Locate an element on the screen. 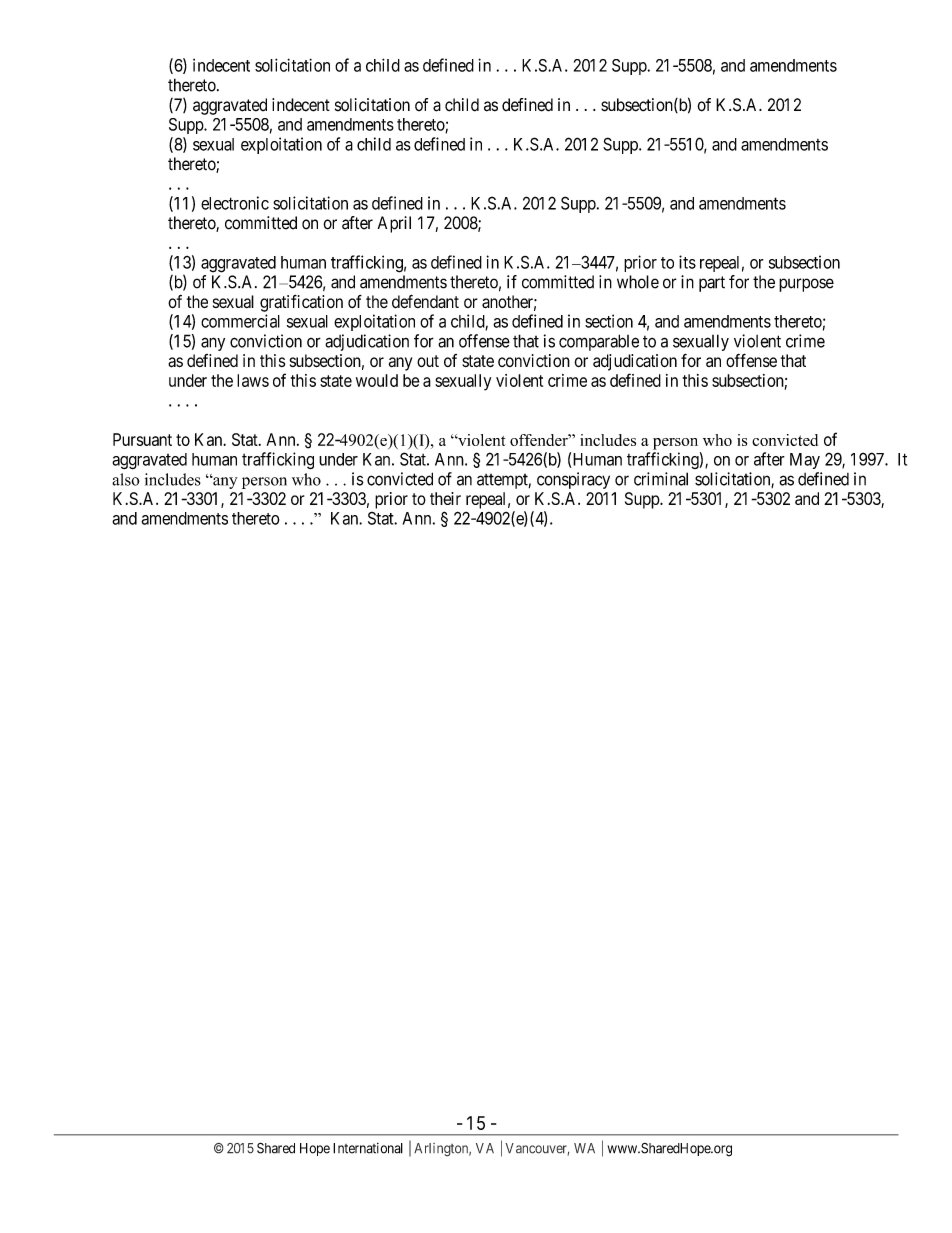 The image size is (952, 1233). also is located at coordinates (126, 479).
